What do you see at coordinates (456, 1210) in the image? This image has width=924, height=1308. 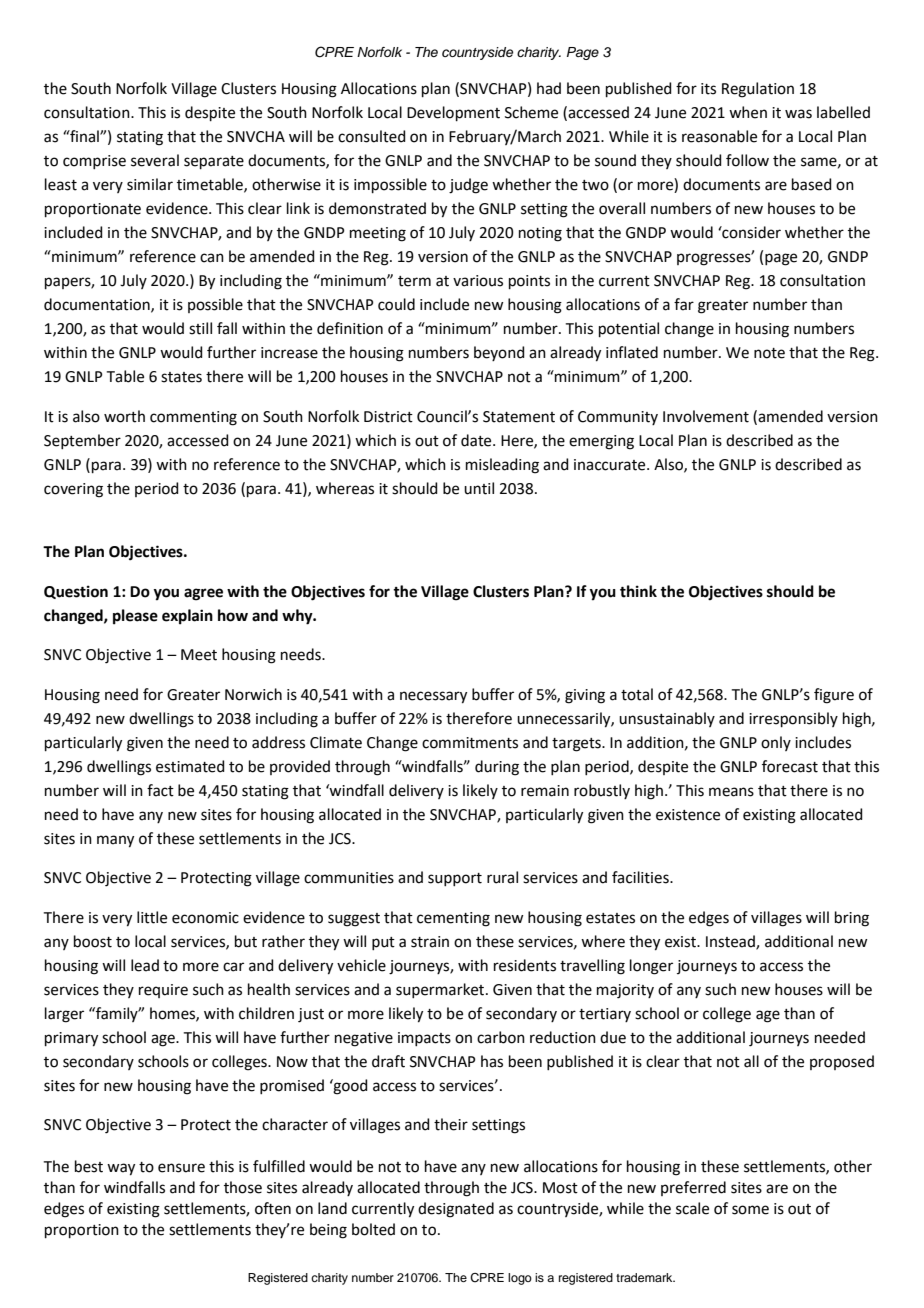 I see `designated` at bounding box center [456, 1210].
